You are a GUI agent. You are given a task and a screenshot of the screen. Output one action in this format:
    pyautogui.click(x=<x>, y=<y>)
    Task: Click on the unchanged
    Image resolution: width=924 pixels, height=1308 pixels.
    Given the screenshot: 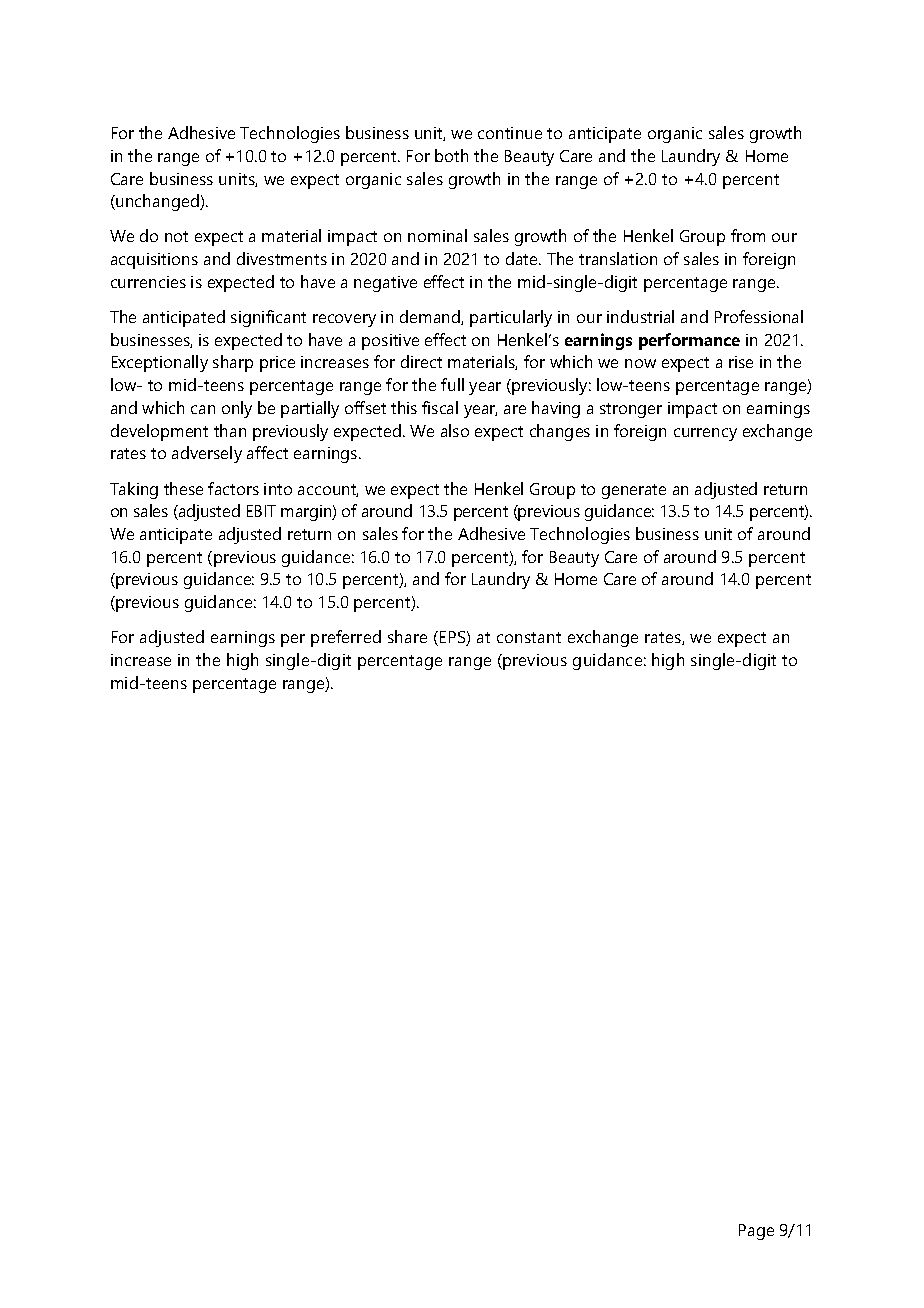 What is the action you would take?
    pyautogui.click(x=157, y=202)
